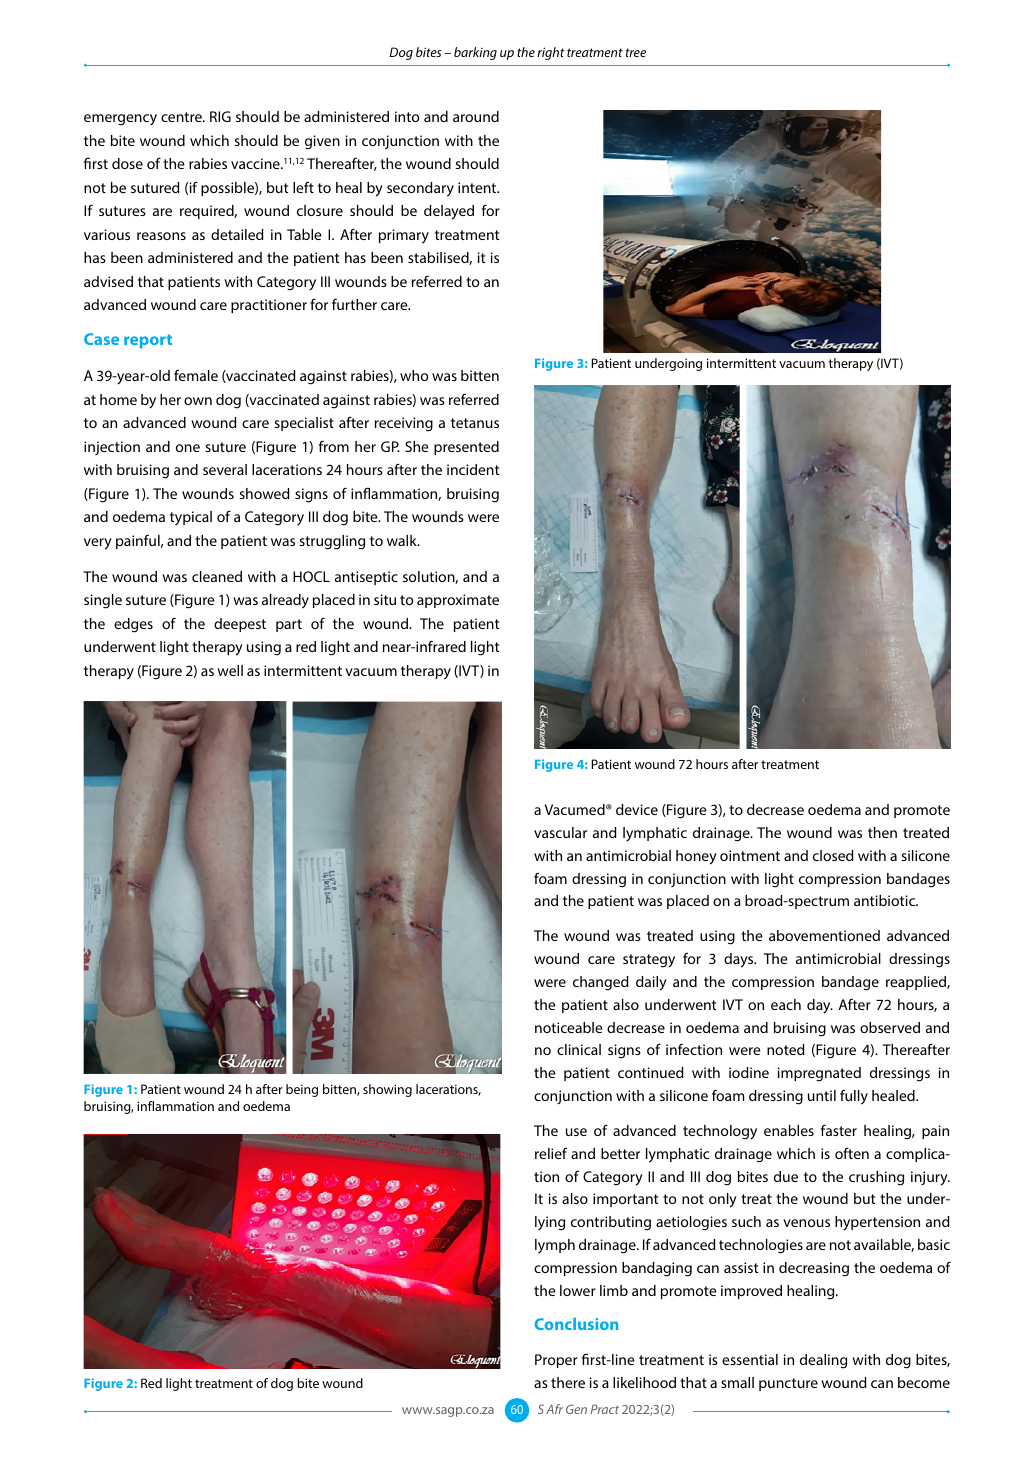 Image resolution: width=1034 pixels, height=1462 pixels. What do you see at coordinates (560, 832) in the page?
I see `vascular` at bounding box center [560, 832].
